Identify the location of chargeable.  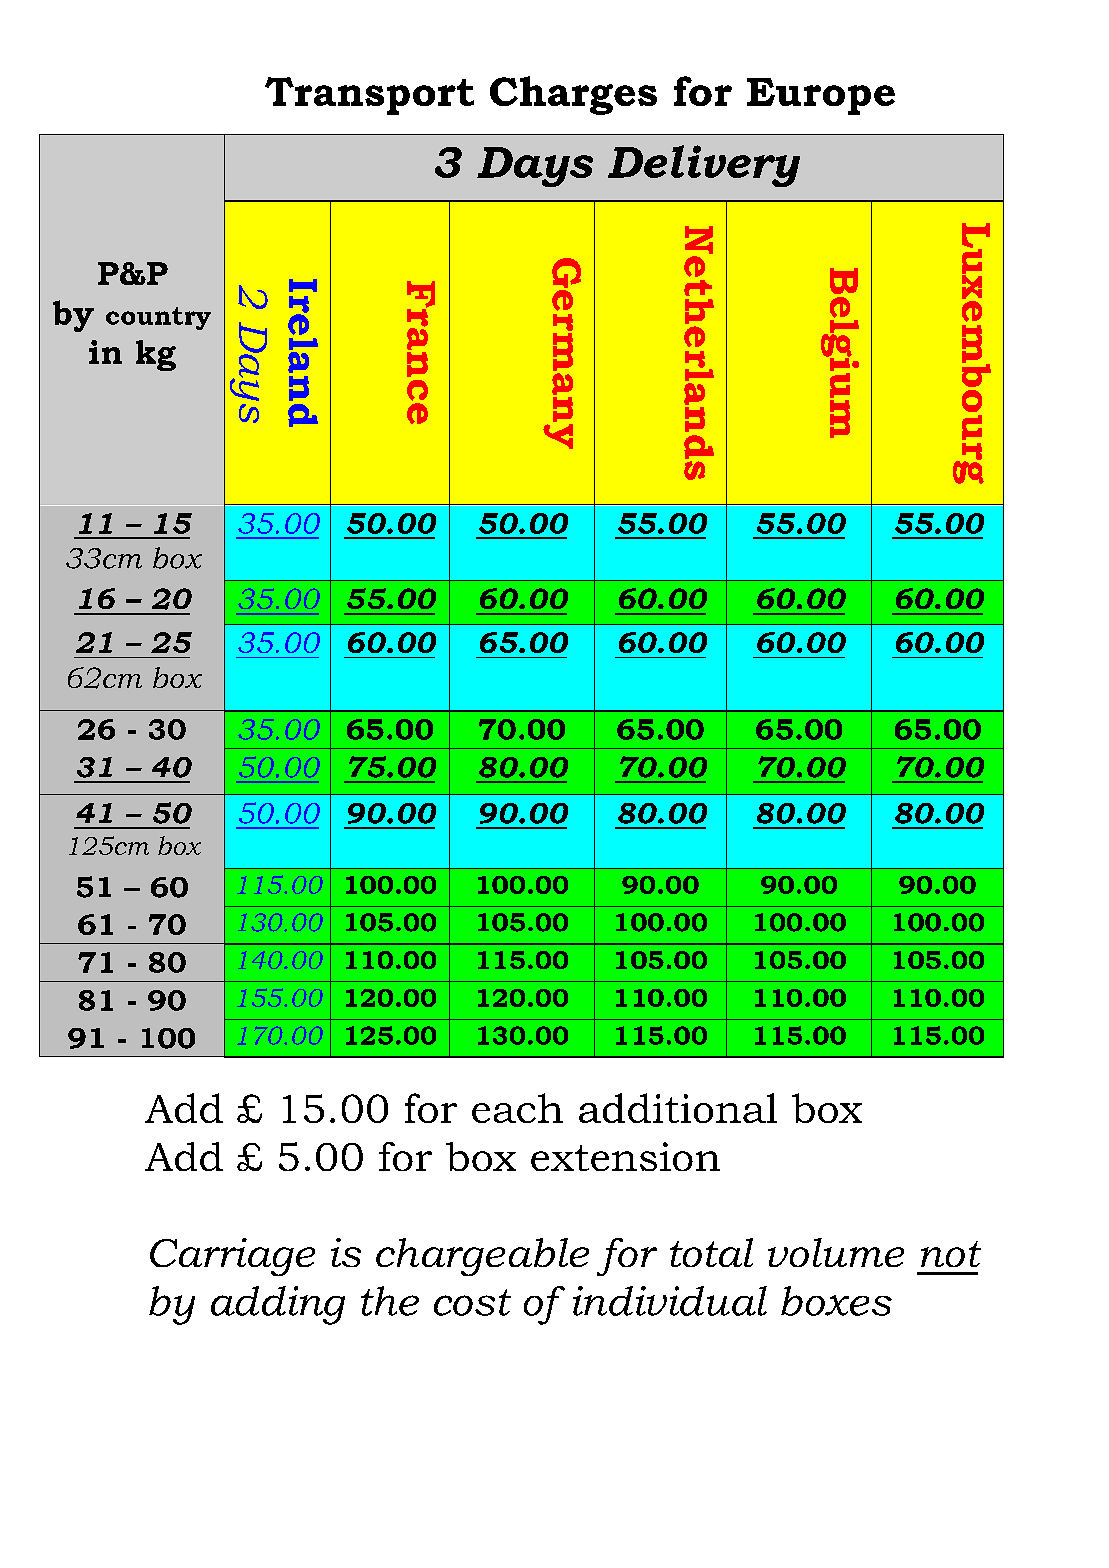
(482, 1257).
